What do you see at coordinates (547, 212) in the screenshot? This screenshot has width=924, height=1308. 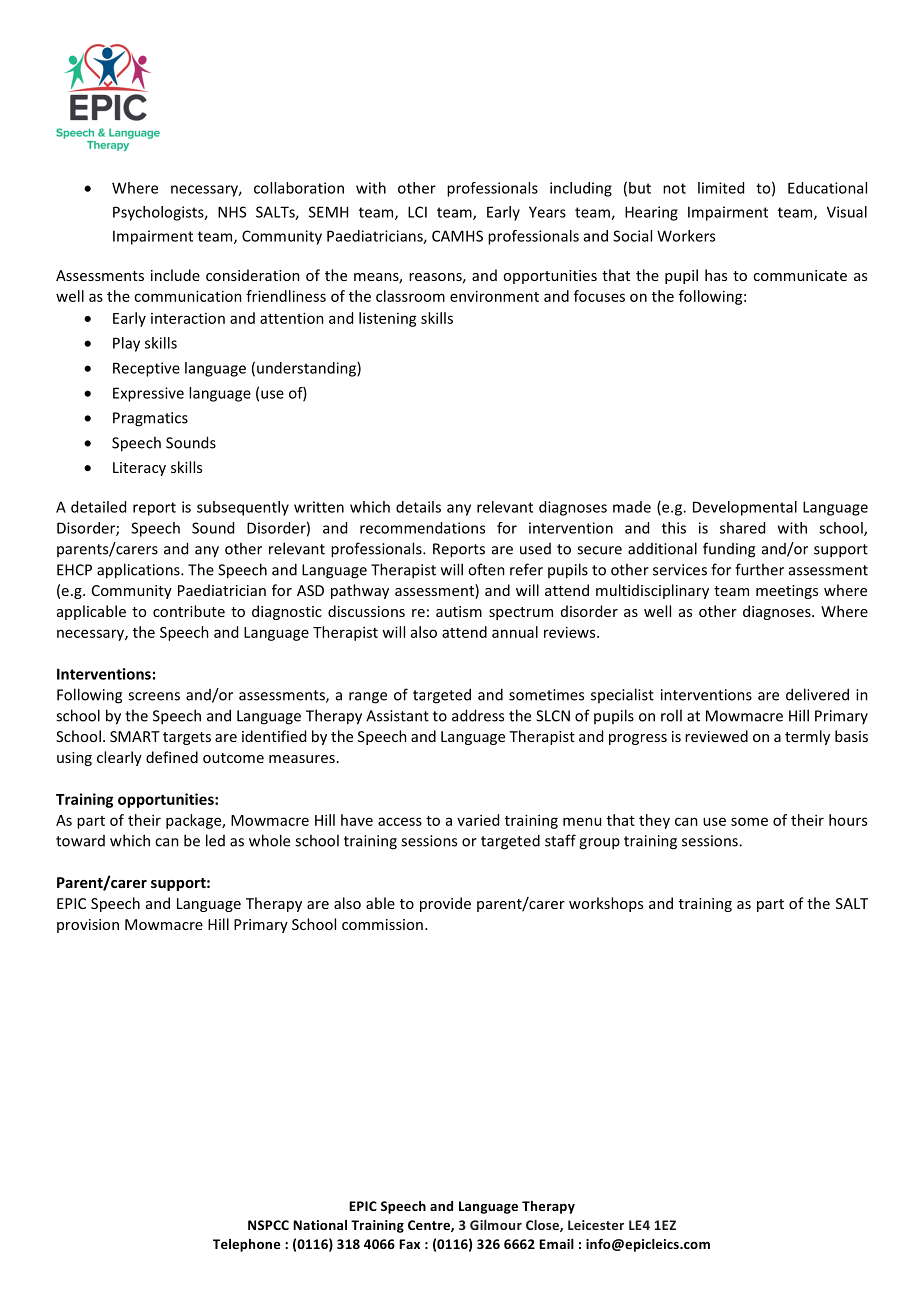 I see `Years` at bounding box center [547, 212].
